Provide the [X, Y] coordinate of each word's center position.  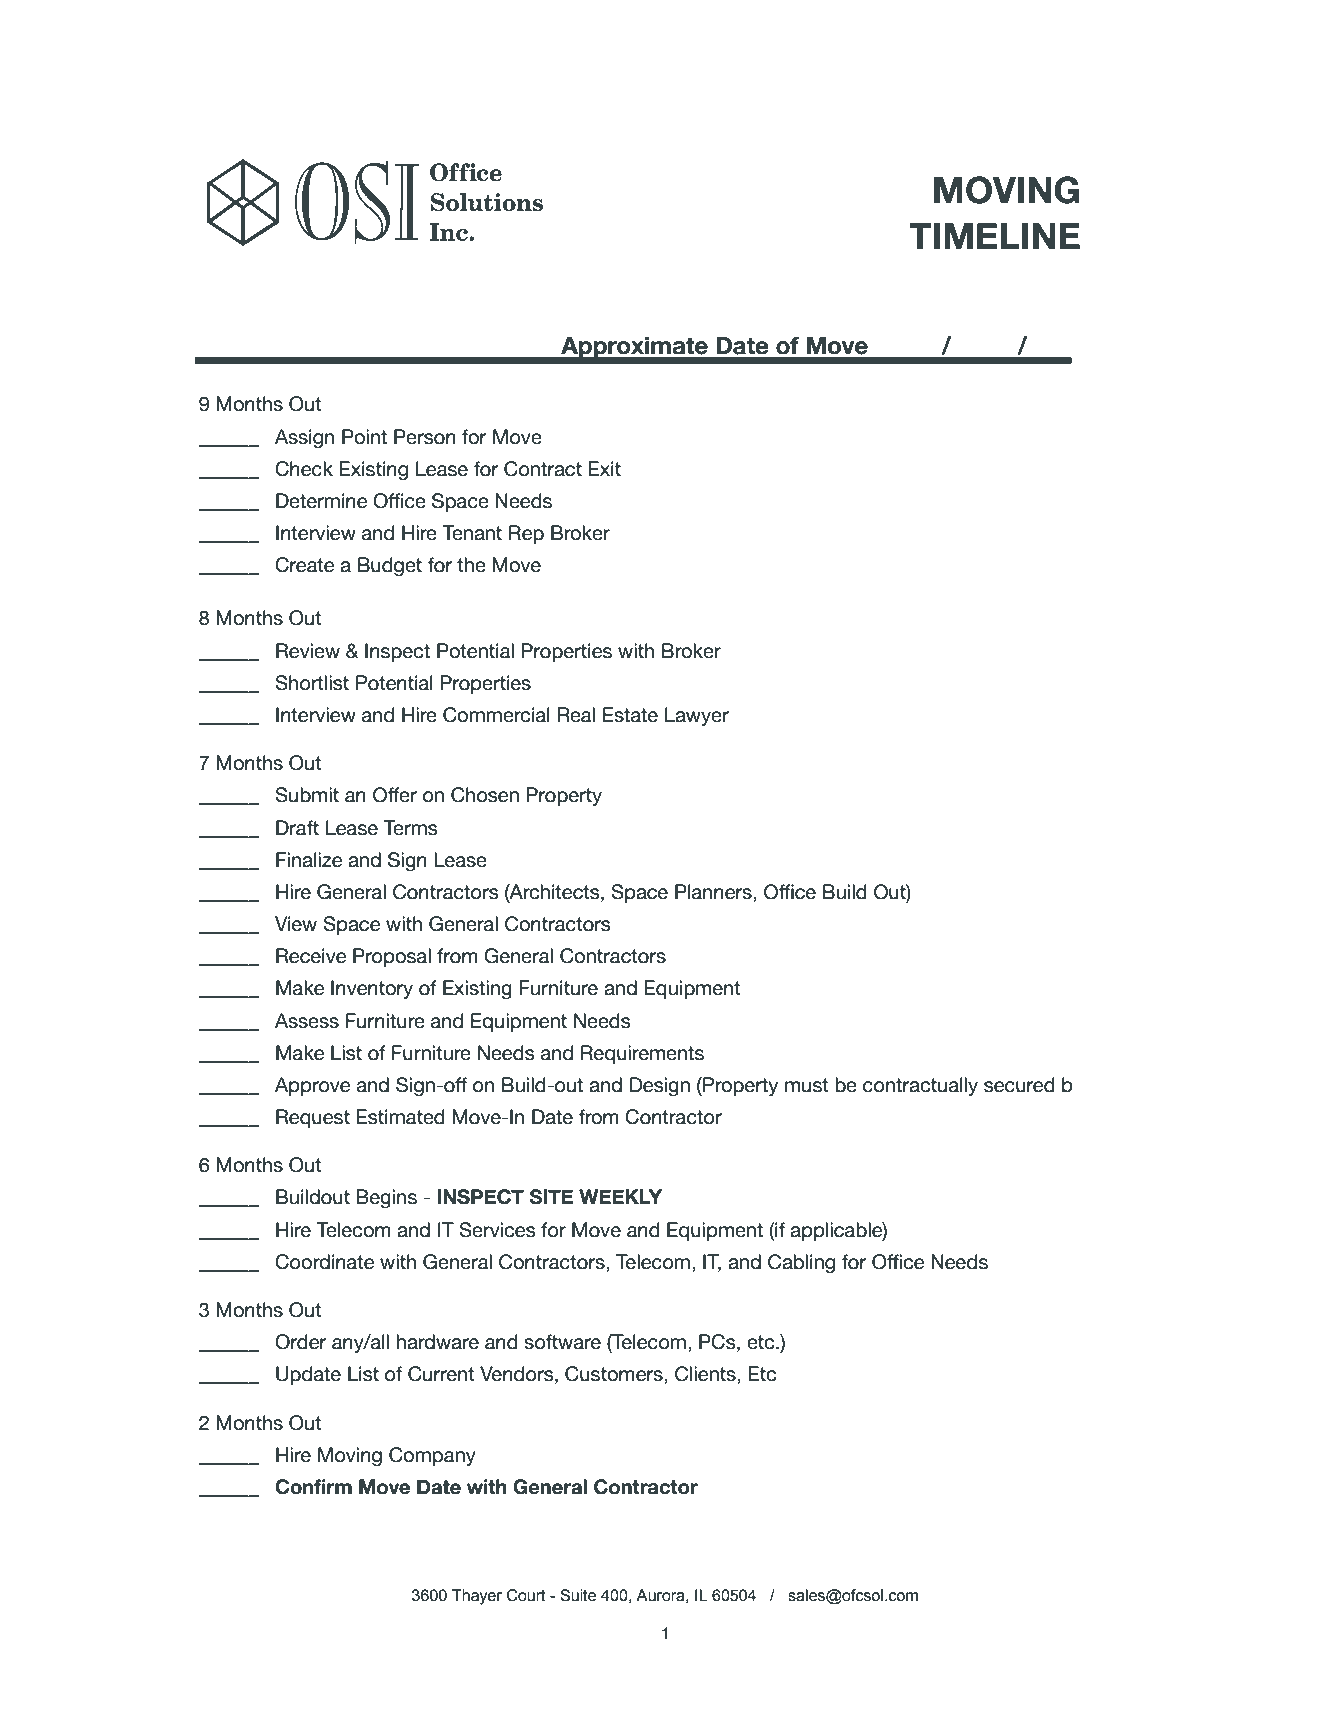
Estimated [400, 1117]
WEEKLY [620, 1196]
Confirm [313, 1487]
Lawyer [697, 716]
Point [364, 437]
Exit [604, 468]
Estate [630, 715]
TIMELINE [994, 236]
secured [1019, 1085]
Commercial [496, 715]
